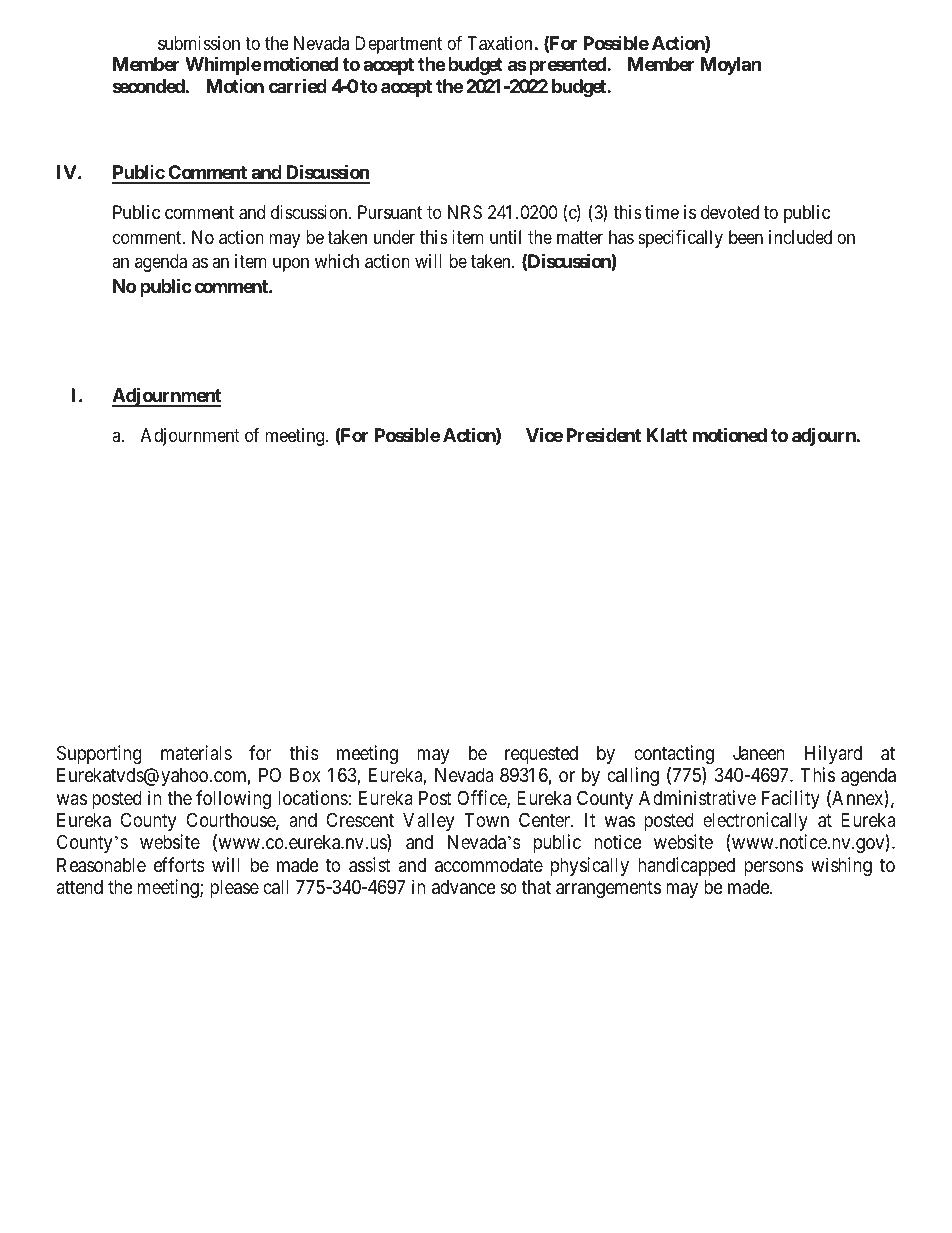  Describe the element at coordinates (179, 864) in the screenshot. I see `efforts` at that location.
